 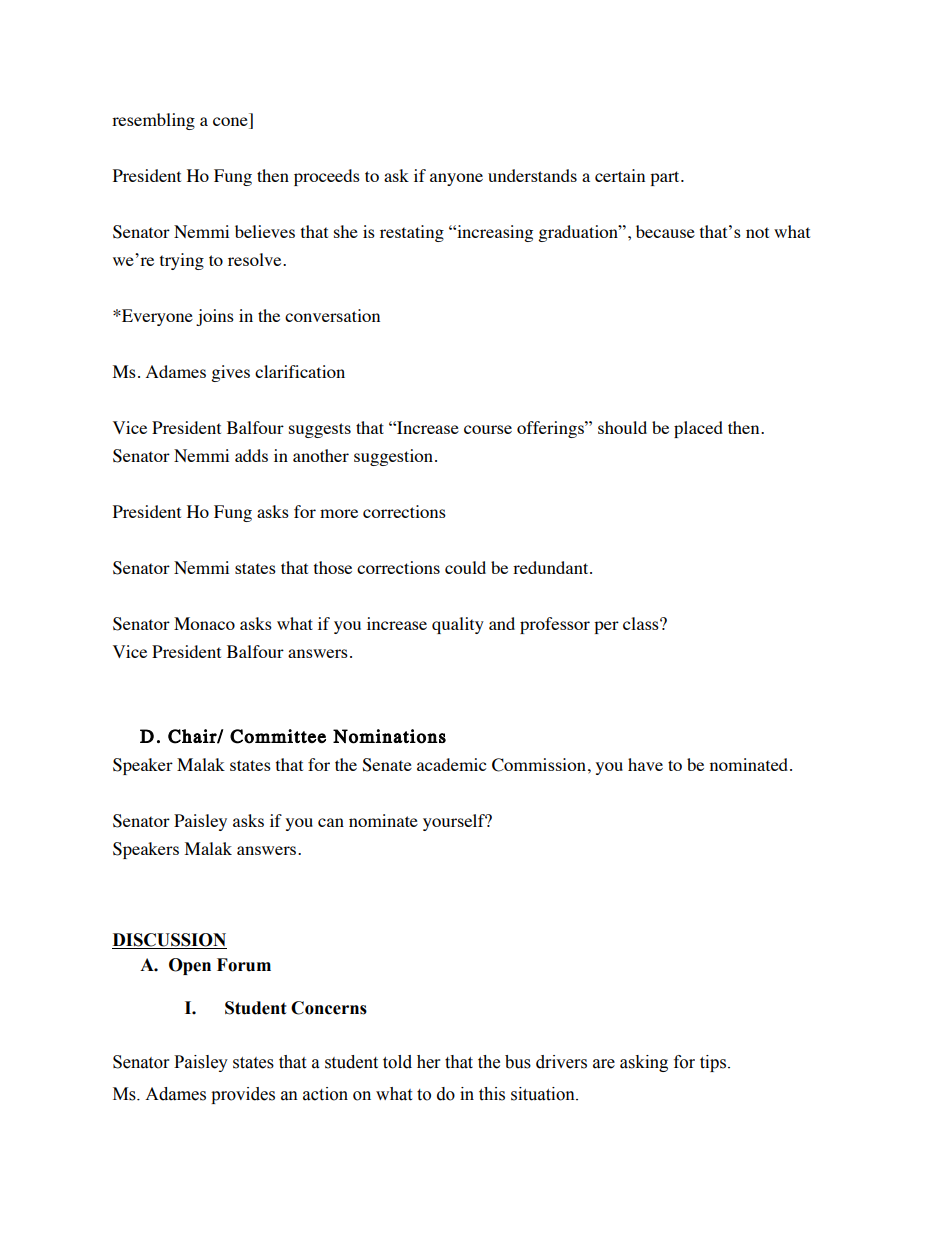 What do you see at coordinates (666, 178) in the document?
I see `part` at bounding box center [666, 178].
